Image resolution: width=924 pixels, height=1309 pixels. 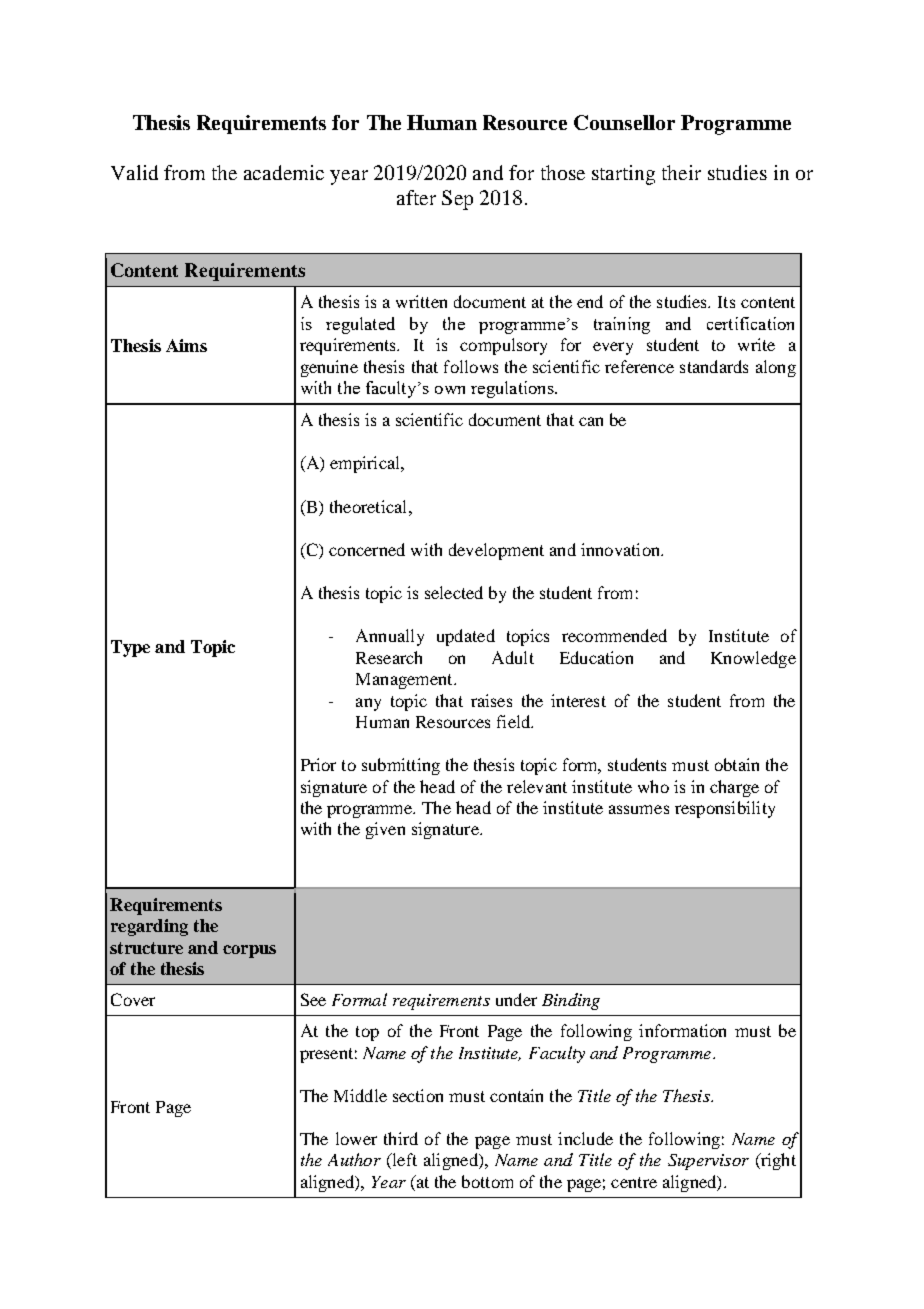 I want to click on theoretical, so click(x=370, y=506).
